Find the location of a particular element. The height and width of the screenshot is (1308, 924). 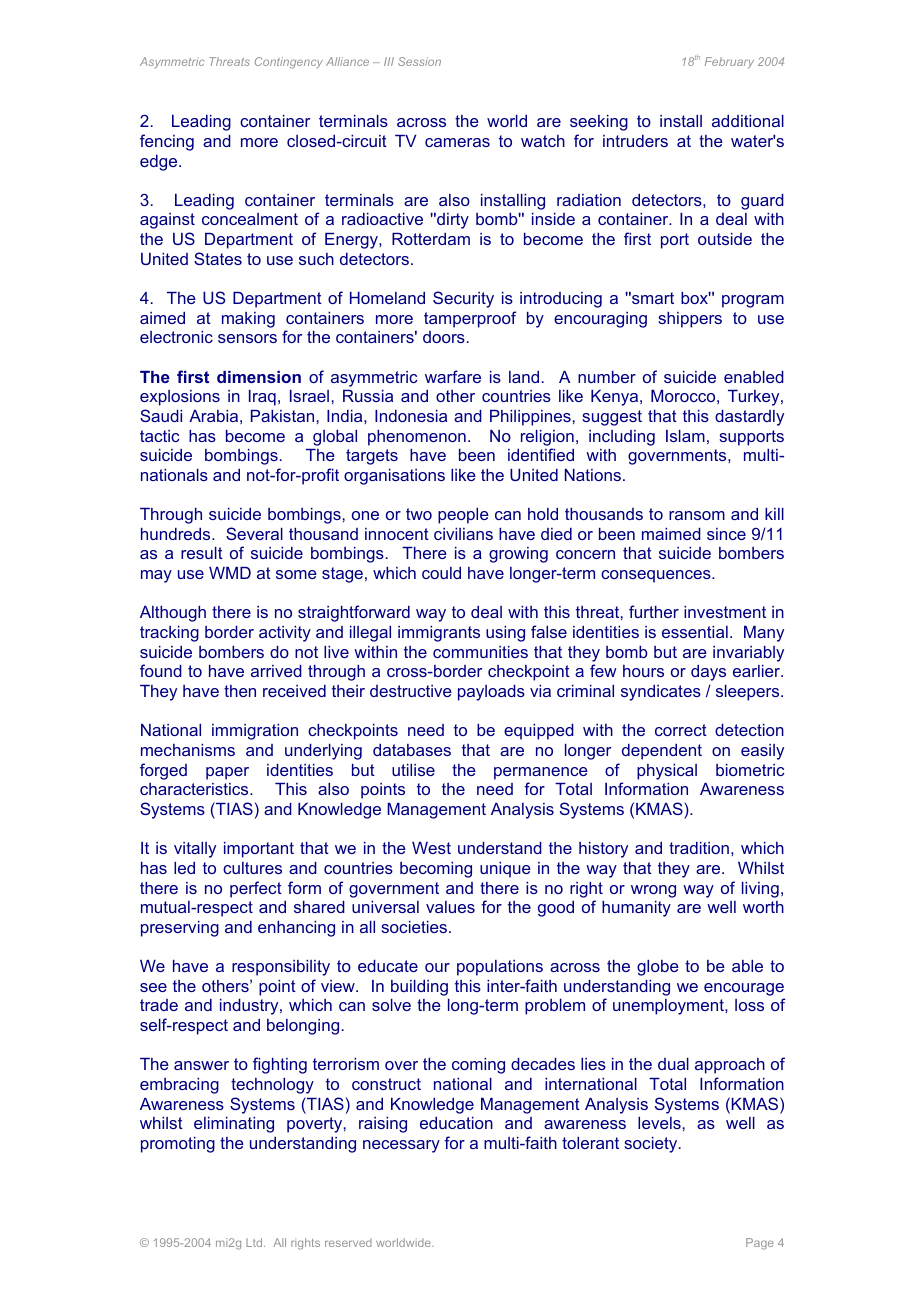

education is located at coordinates (456, 1123).
